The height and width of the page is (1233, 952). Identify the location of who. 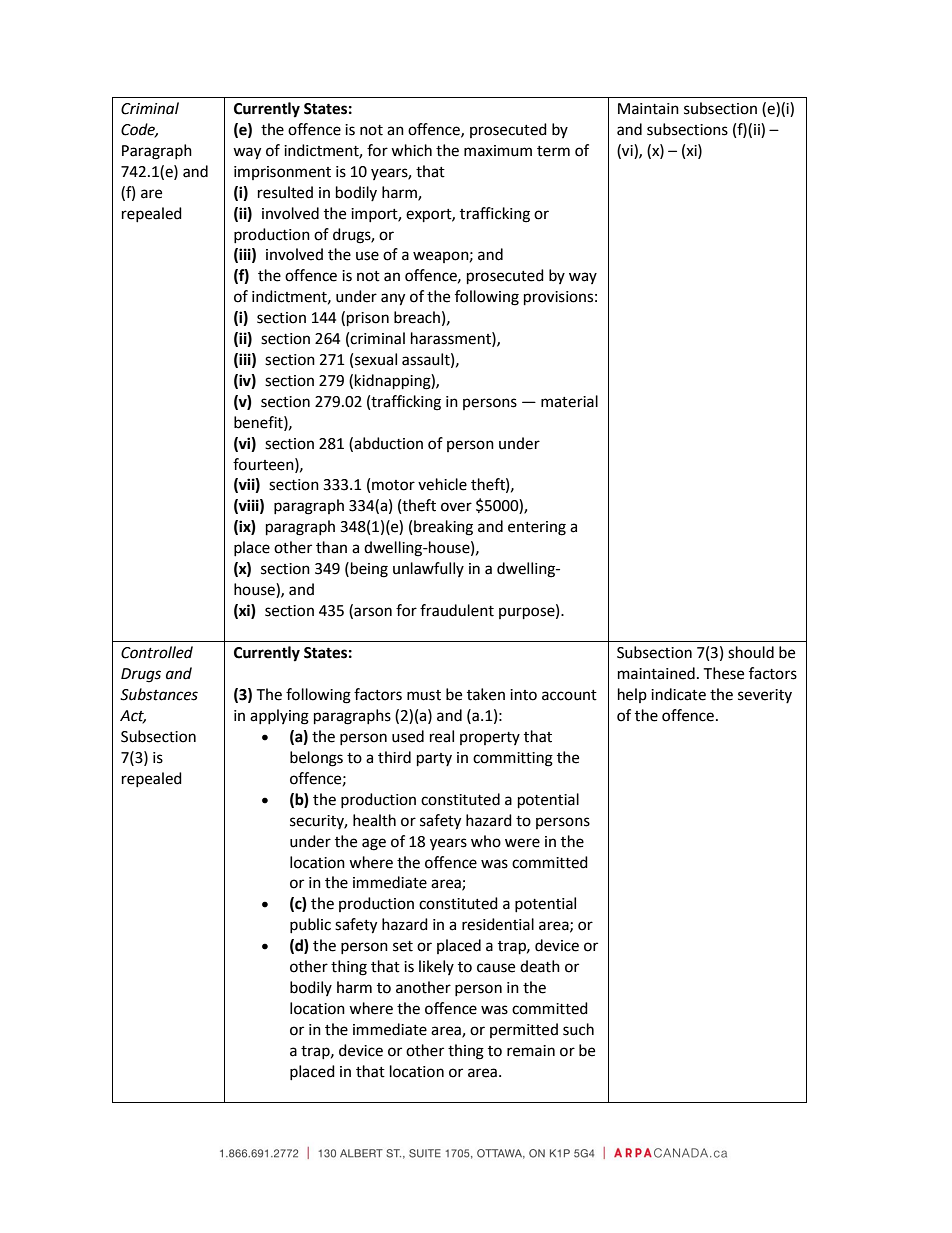
(486, 841).
